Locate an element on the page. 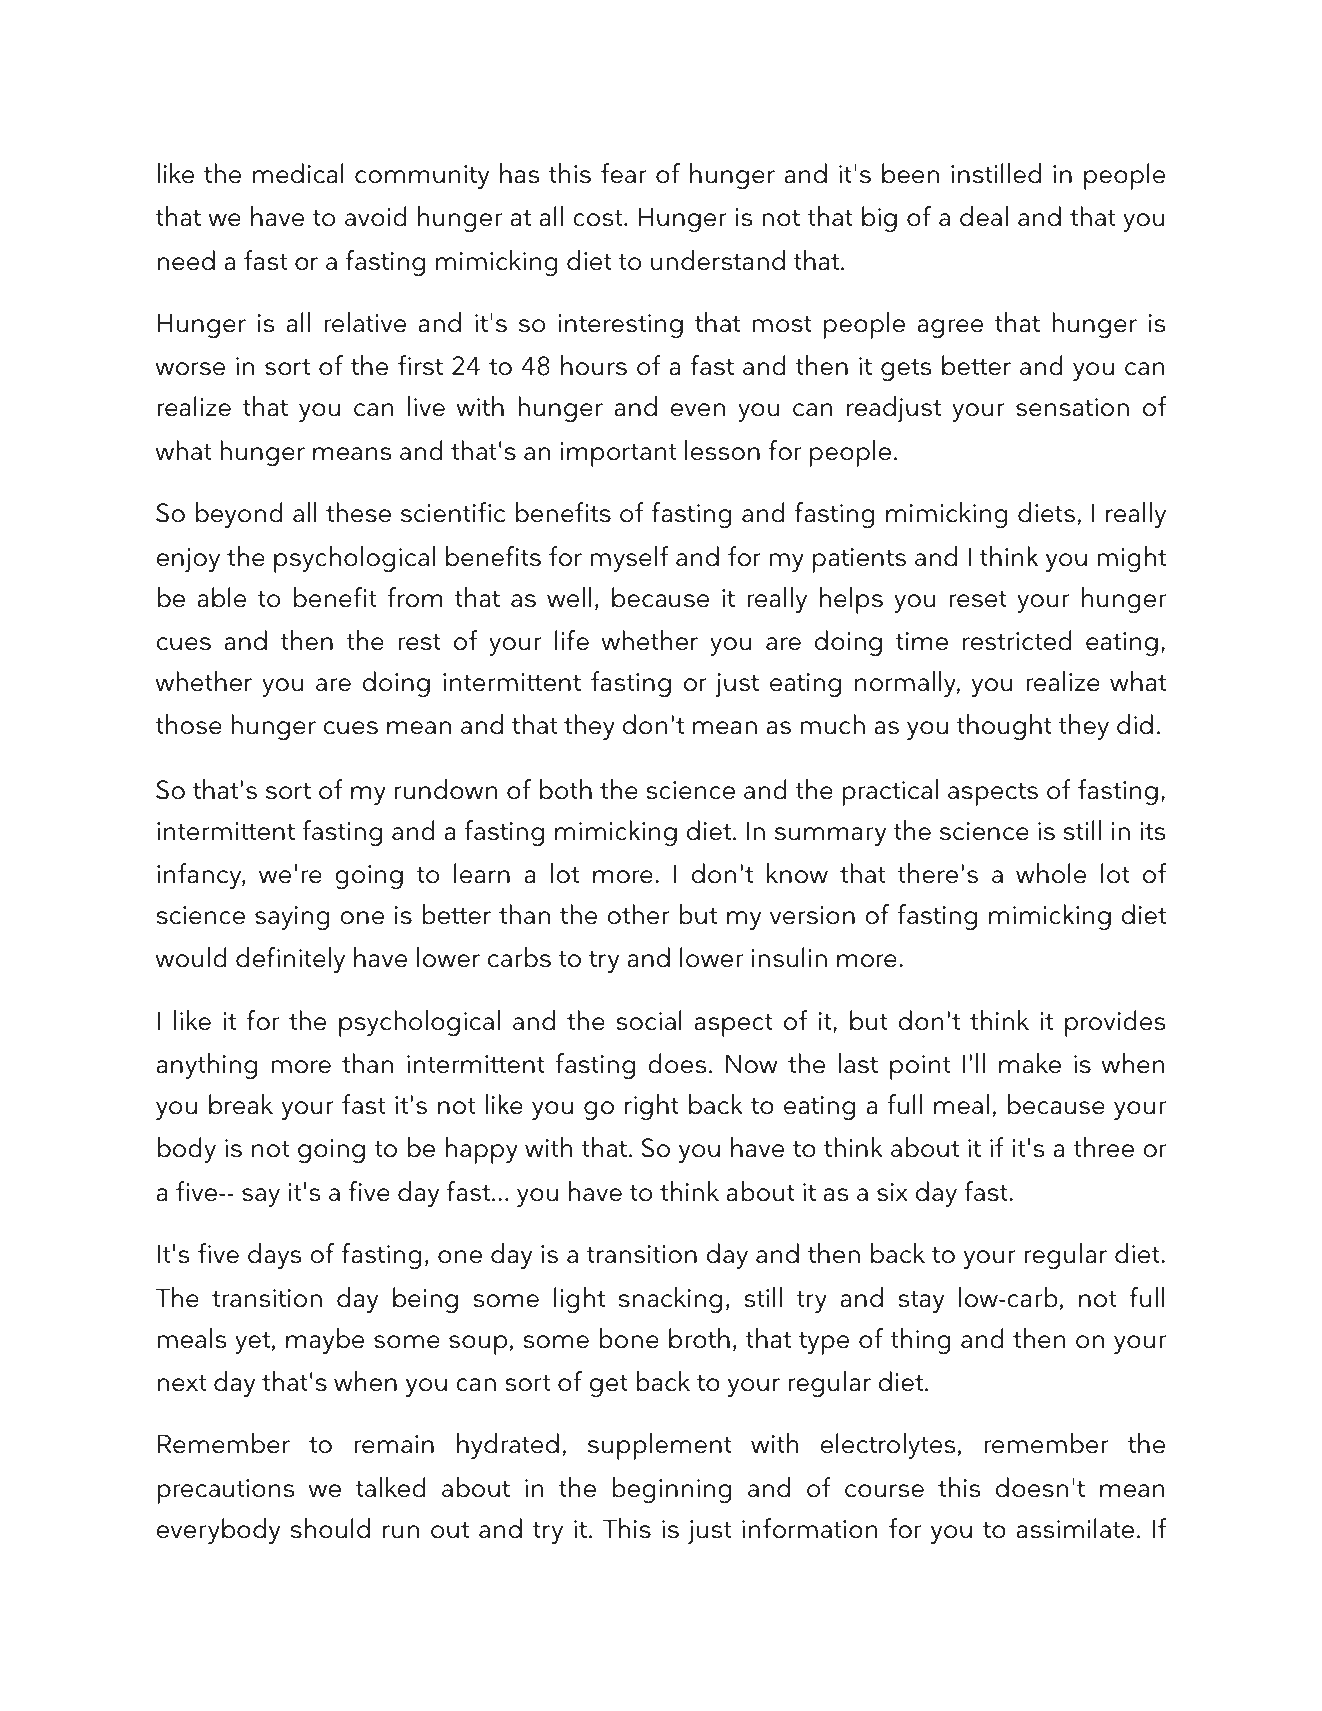 The width and height of the page is (1322, 1711). assimilate is located at coordinates (1075, 1528).
